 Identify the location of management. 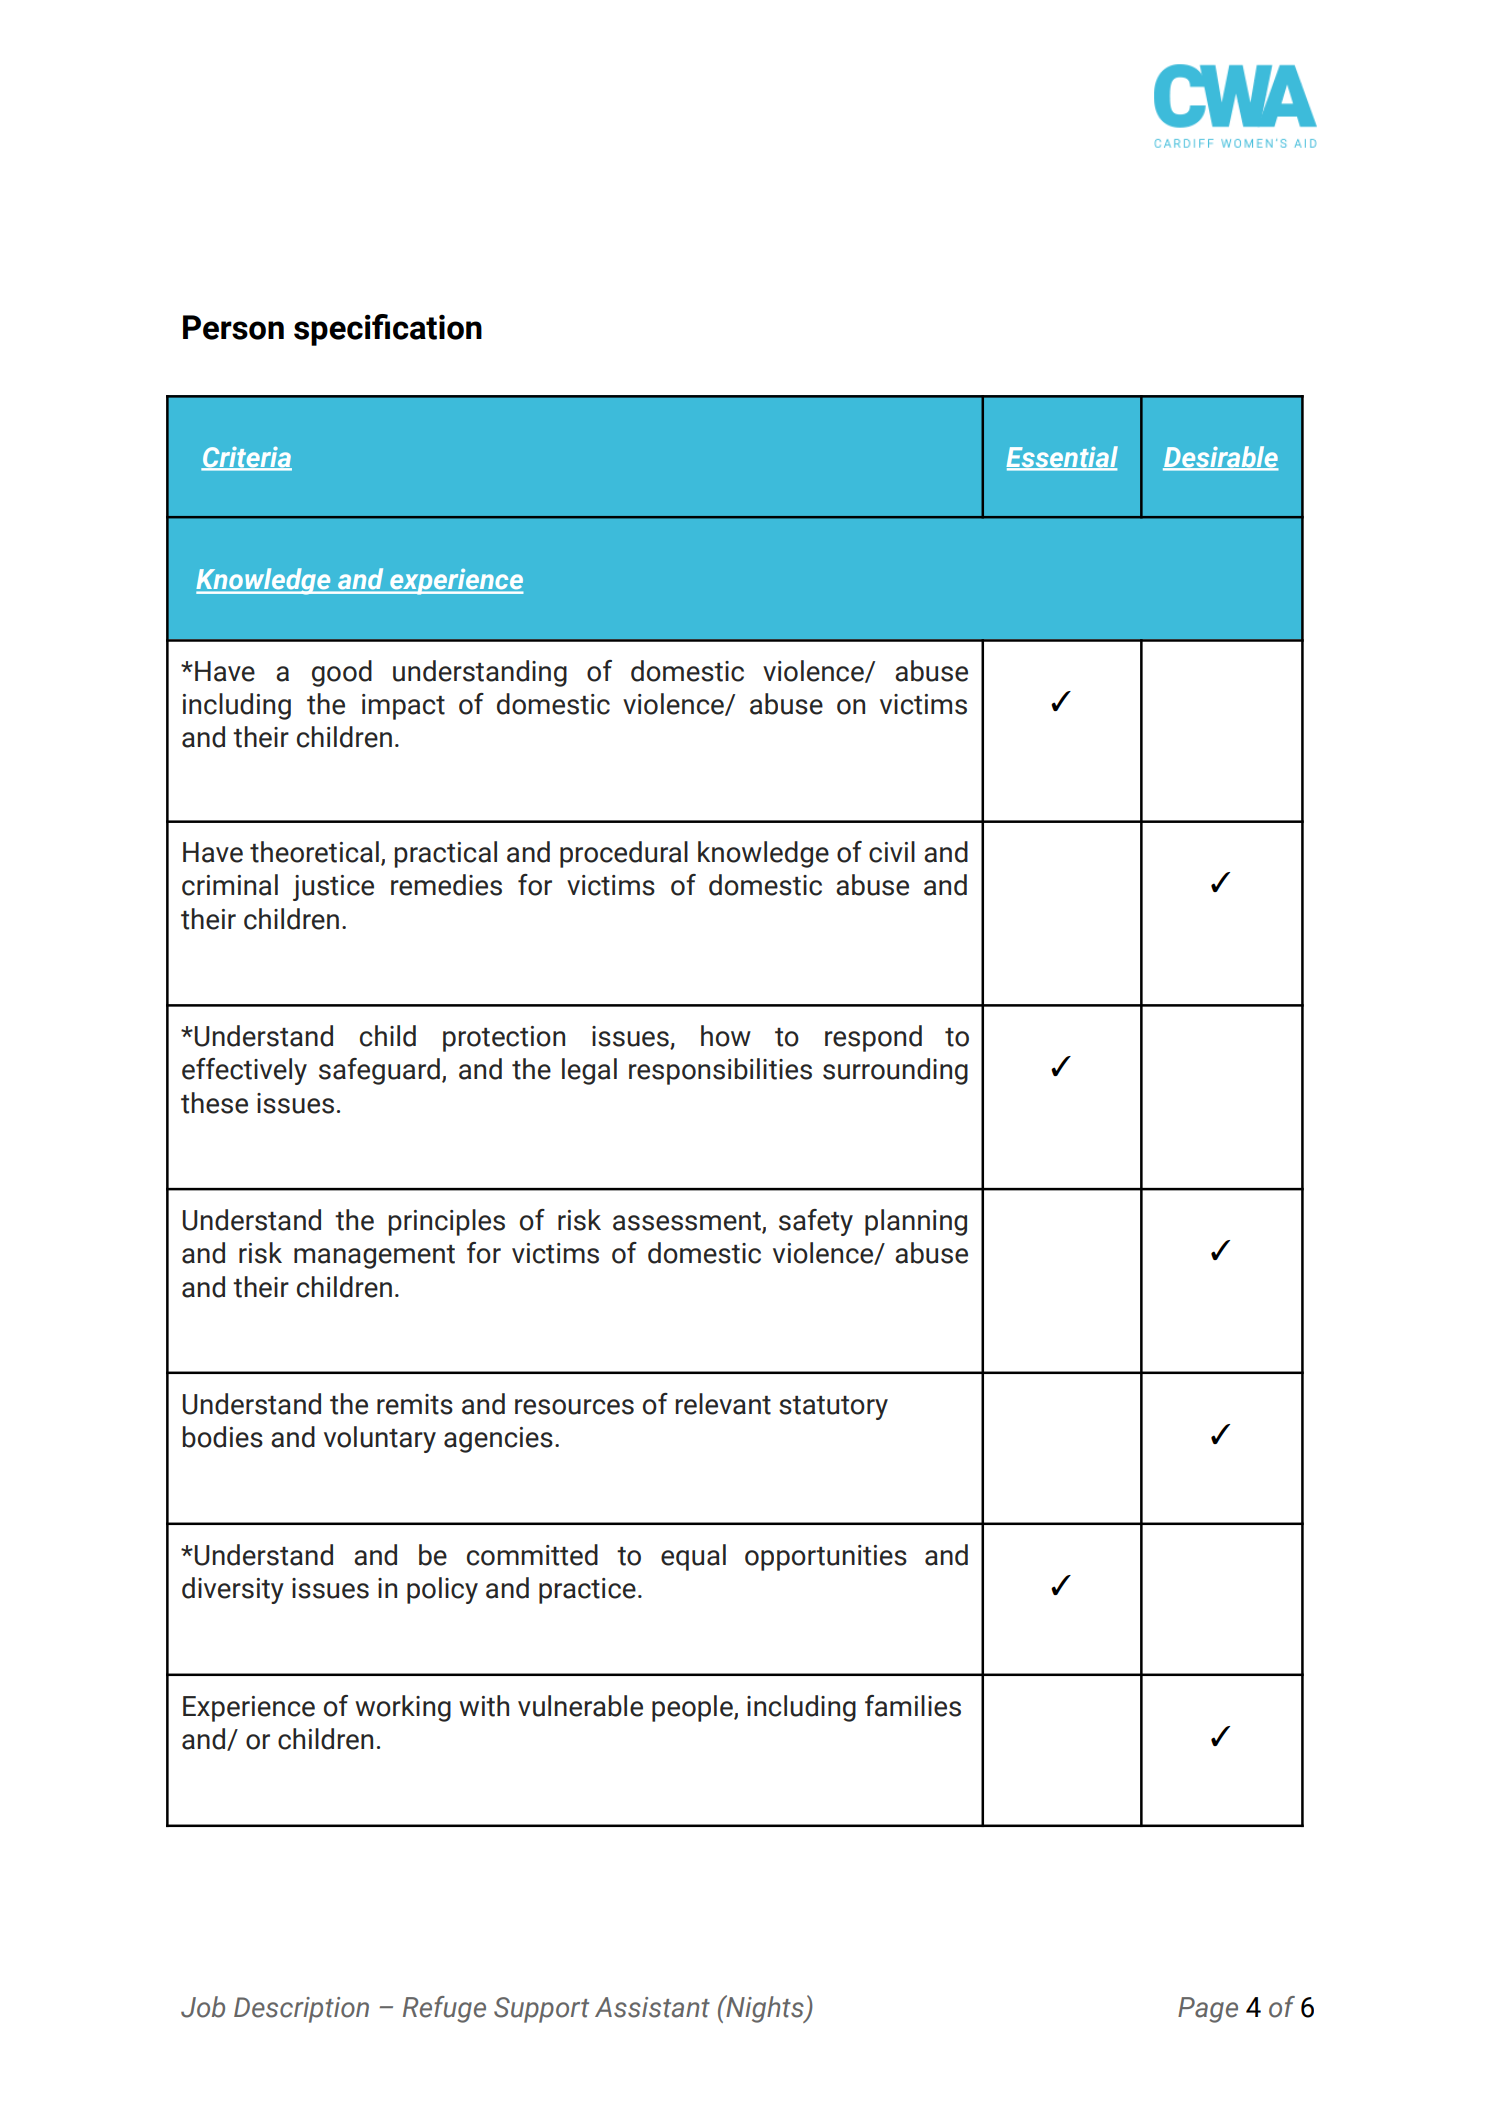
(374, 1257).
